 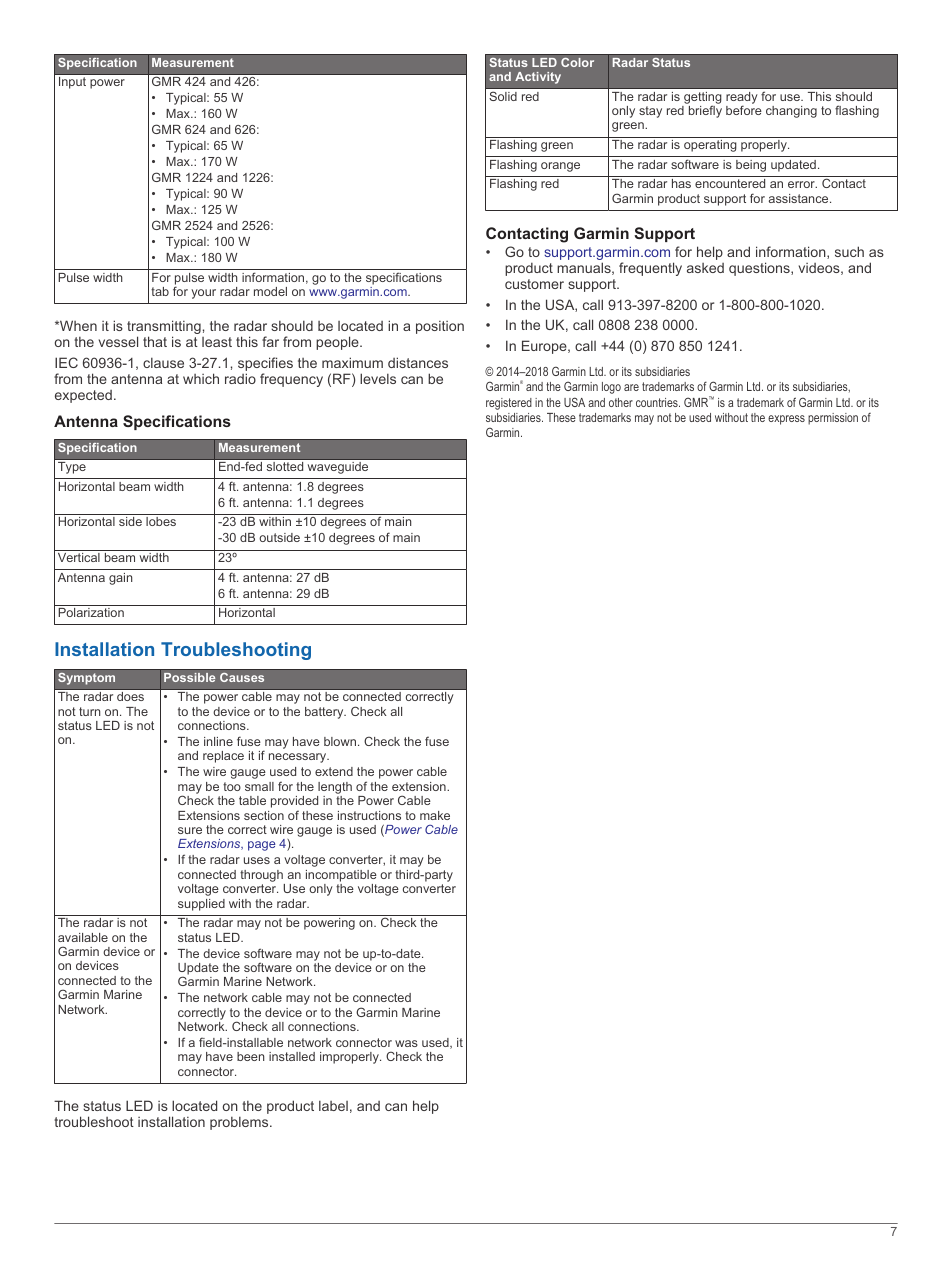 I want to click on gain, so click(x=120, y=579).
